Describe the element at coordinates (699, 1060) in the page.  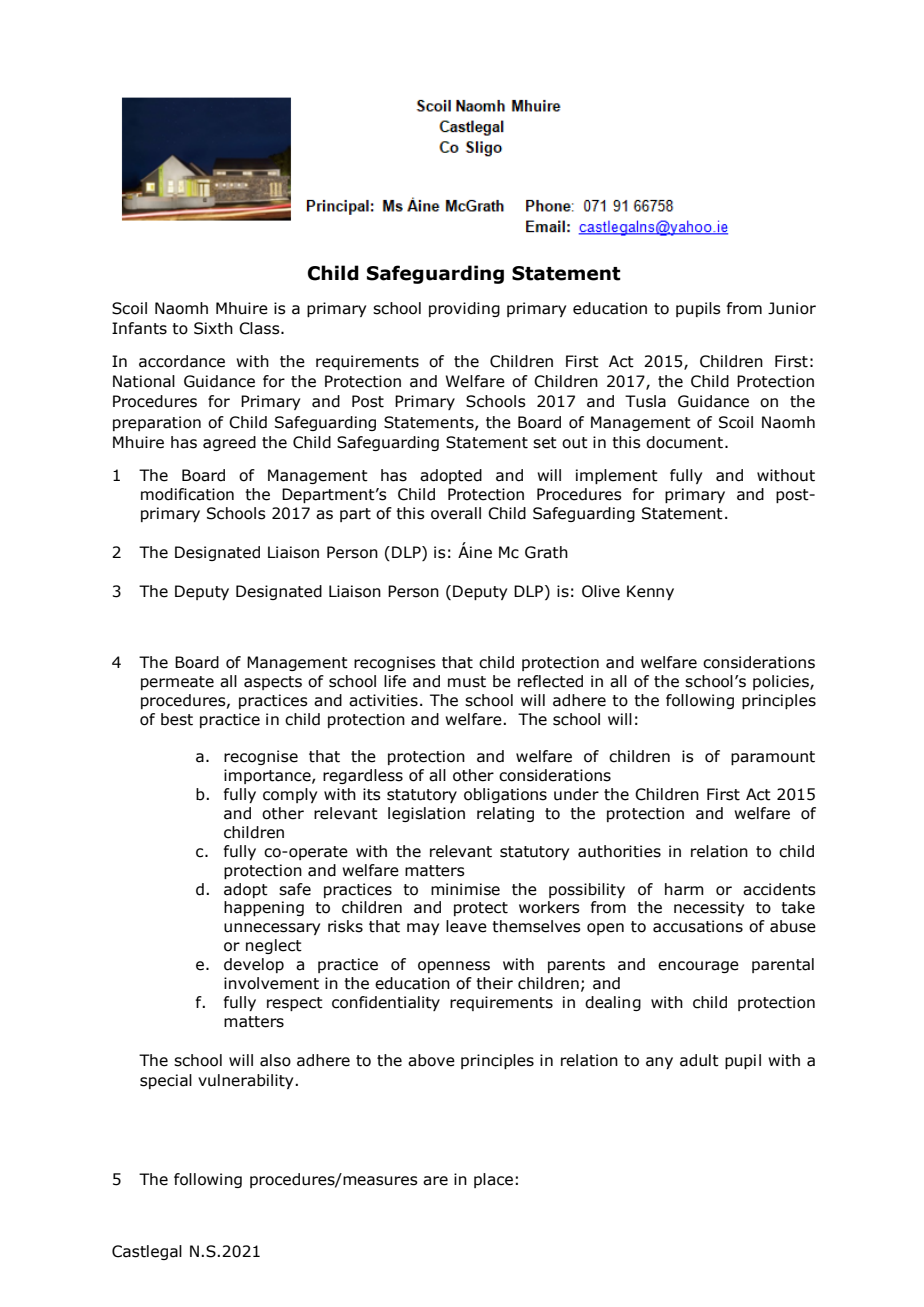
I see `adult` at that location.
